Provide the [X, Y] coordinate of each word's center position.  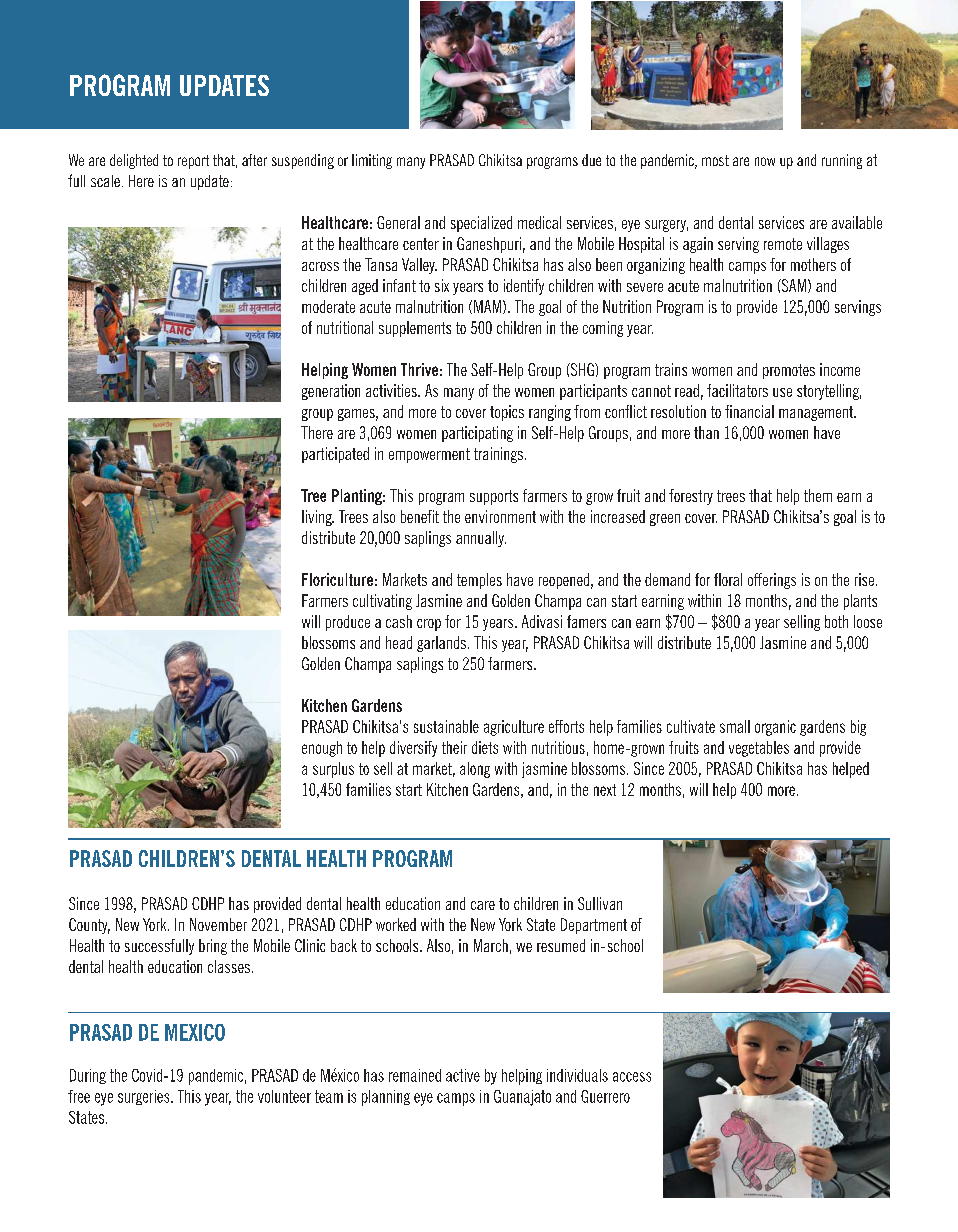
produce [348, 623]
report [193, 162]
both [836, 621]
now [765, 161]
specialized [481, 224]
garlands [441, 644]
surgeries [145, 1097]
